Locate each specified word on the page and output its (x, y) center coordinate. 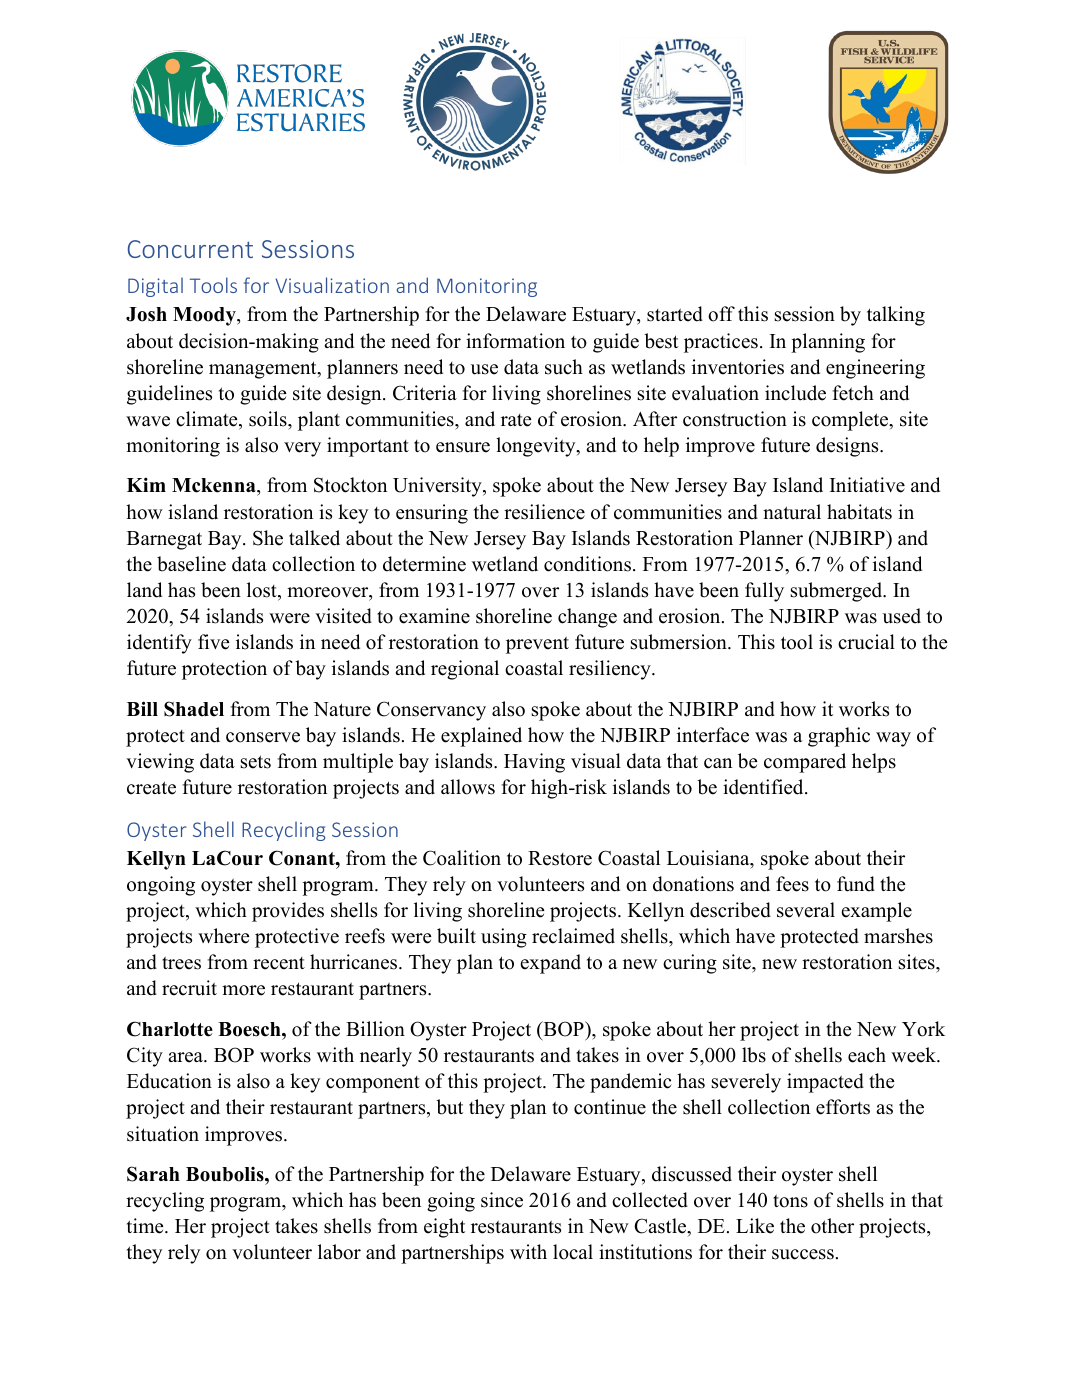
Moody (205, 316)
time (146, 1226)
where (224, 936)
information (515, 341)
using (504, 938)
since (502, 1200)
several (806, 910)
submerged (838, 592)
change (587, 618)
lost (263, 591)
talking (896, 316)
